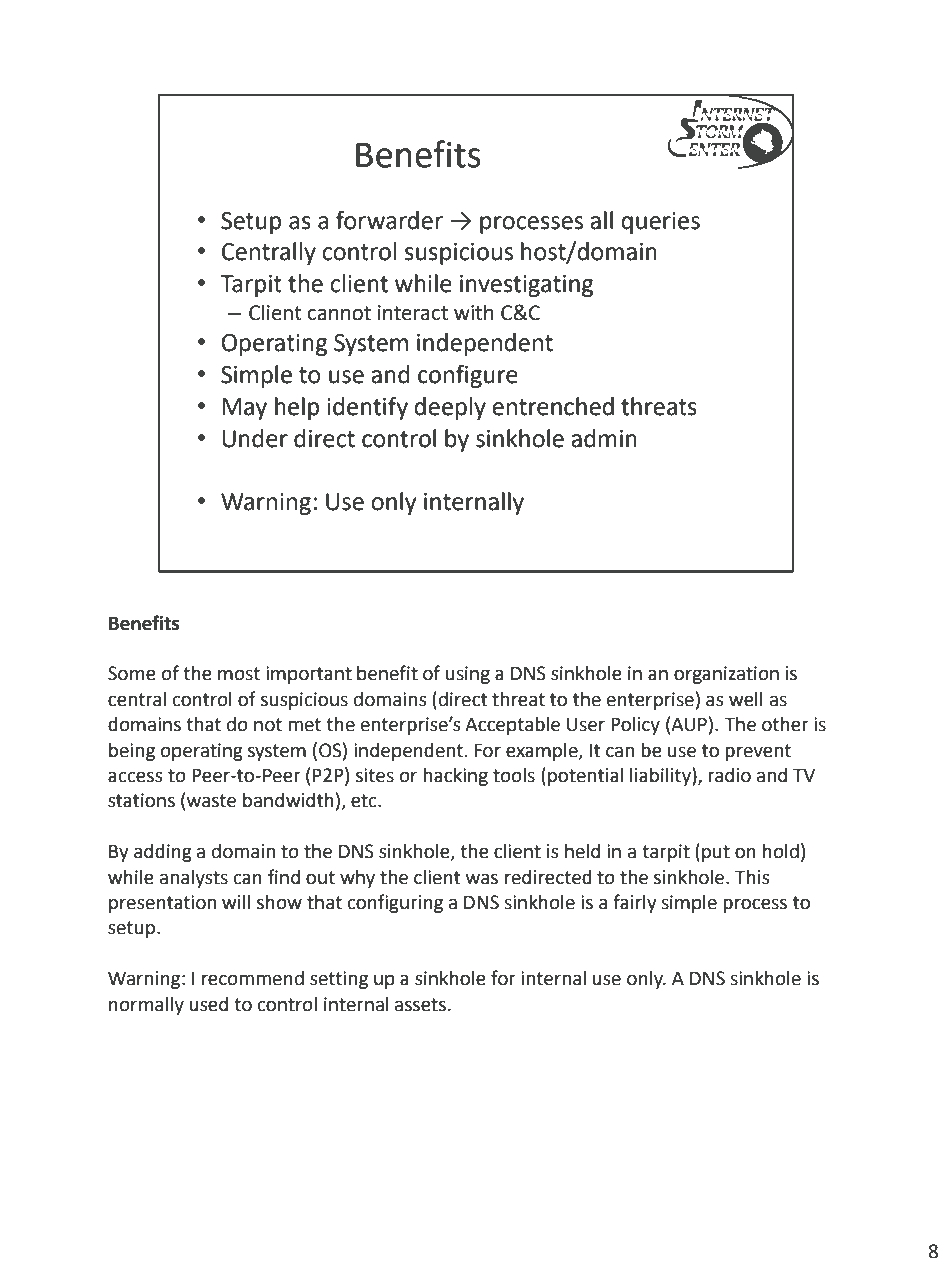 This screenshot has height=1270, width=952. I want to click on prevent, so click(758, 752).
